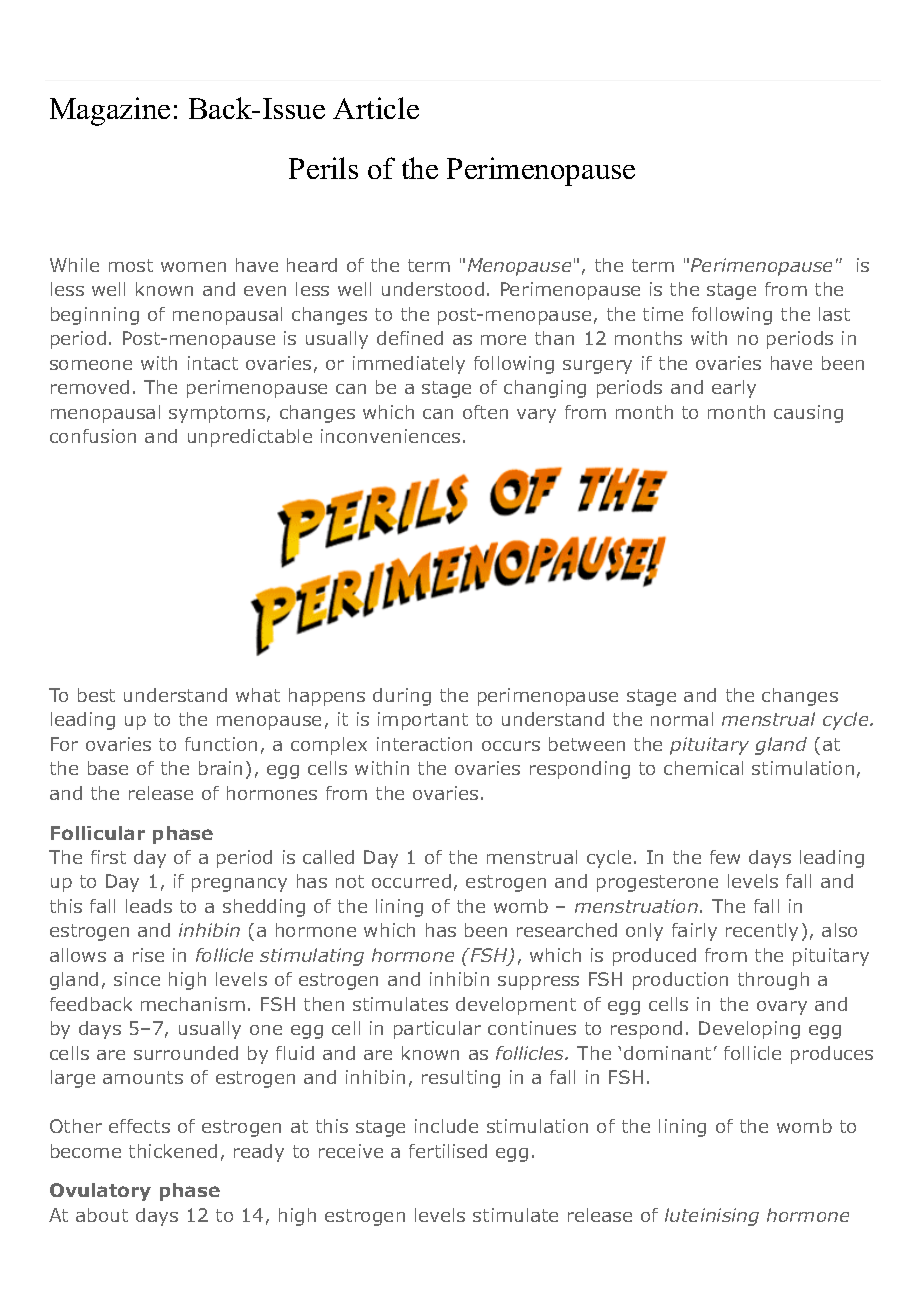 The image size is (924, 1308). I want to click on Article, so click(376, 108).
